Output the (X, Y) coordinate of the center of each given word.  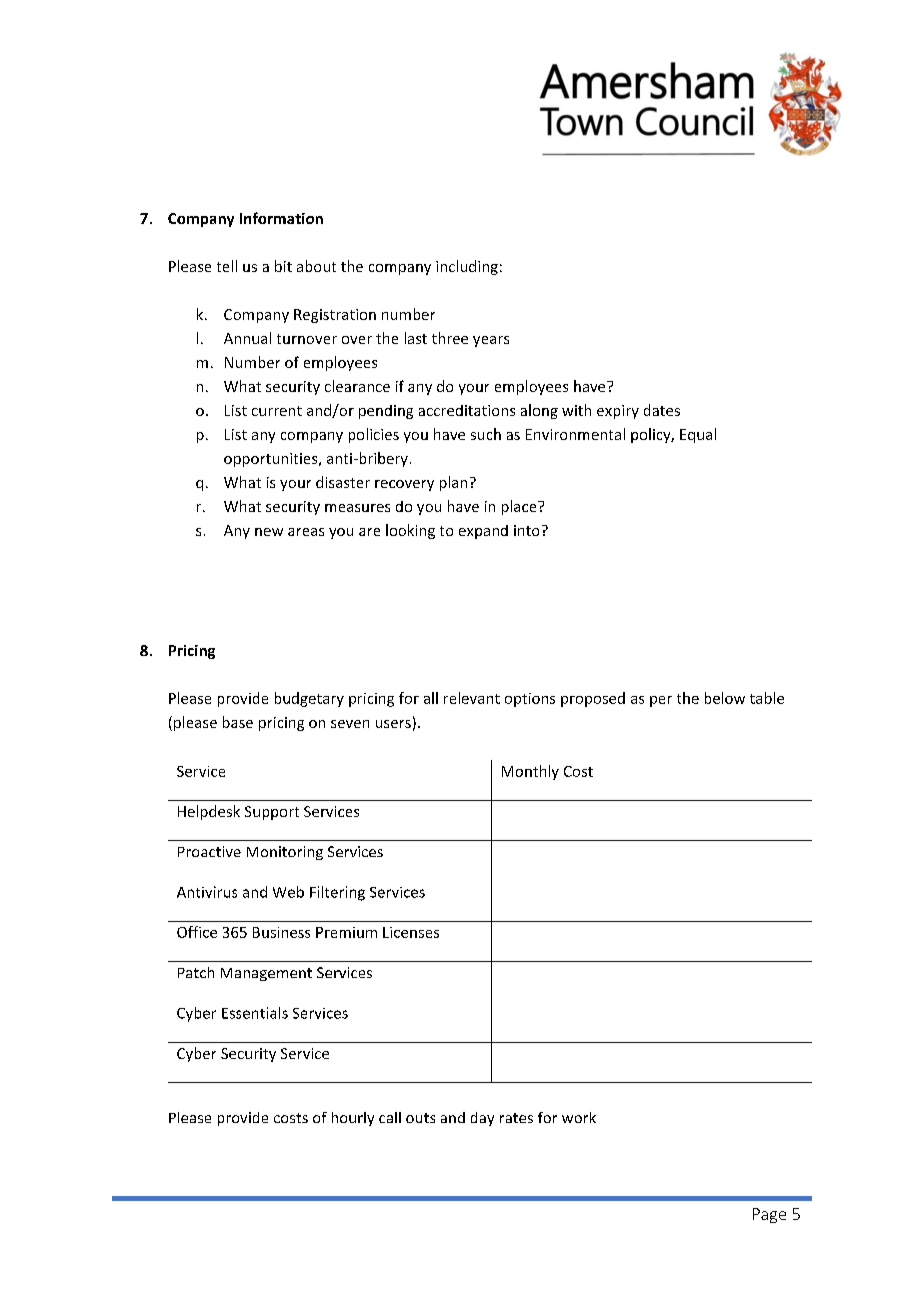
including (467, 267)
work (579, 1117)
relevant (472, 698)
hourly (353, 1119)
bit (283, 266)
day (482, 1119)
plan (453, 483)
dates (662, 410)
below (725, 698)
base (238, 722)
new (269, 532)
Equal (698, 435)
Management (266, 974)
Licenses (411, 932)
